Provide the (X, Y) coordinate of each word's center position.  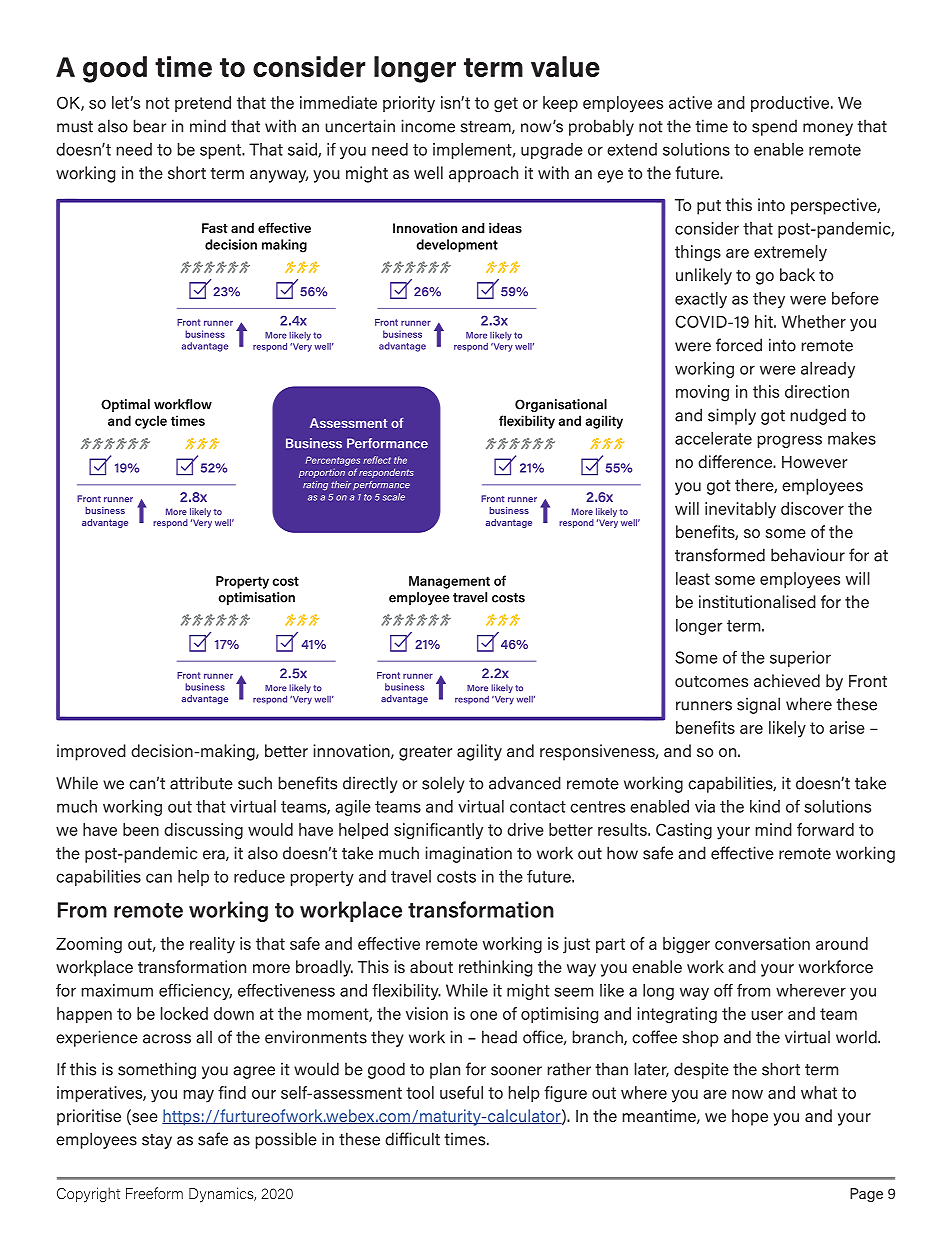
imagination (469, 854)
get (506, 105)
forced (739, 345)
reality (212, 945)
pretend (203, 104)
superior (800, 659)
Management (449, 582)
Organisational (561, 405)
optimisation (256, 598)
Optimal (125, 405)
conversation (762, 943)
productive (791, 104)
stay (157, 1141)
